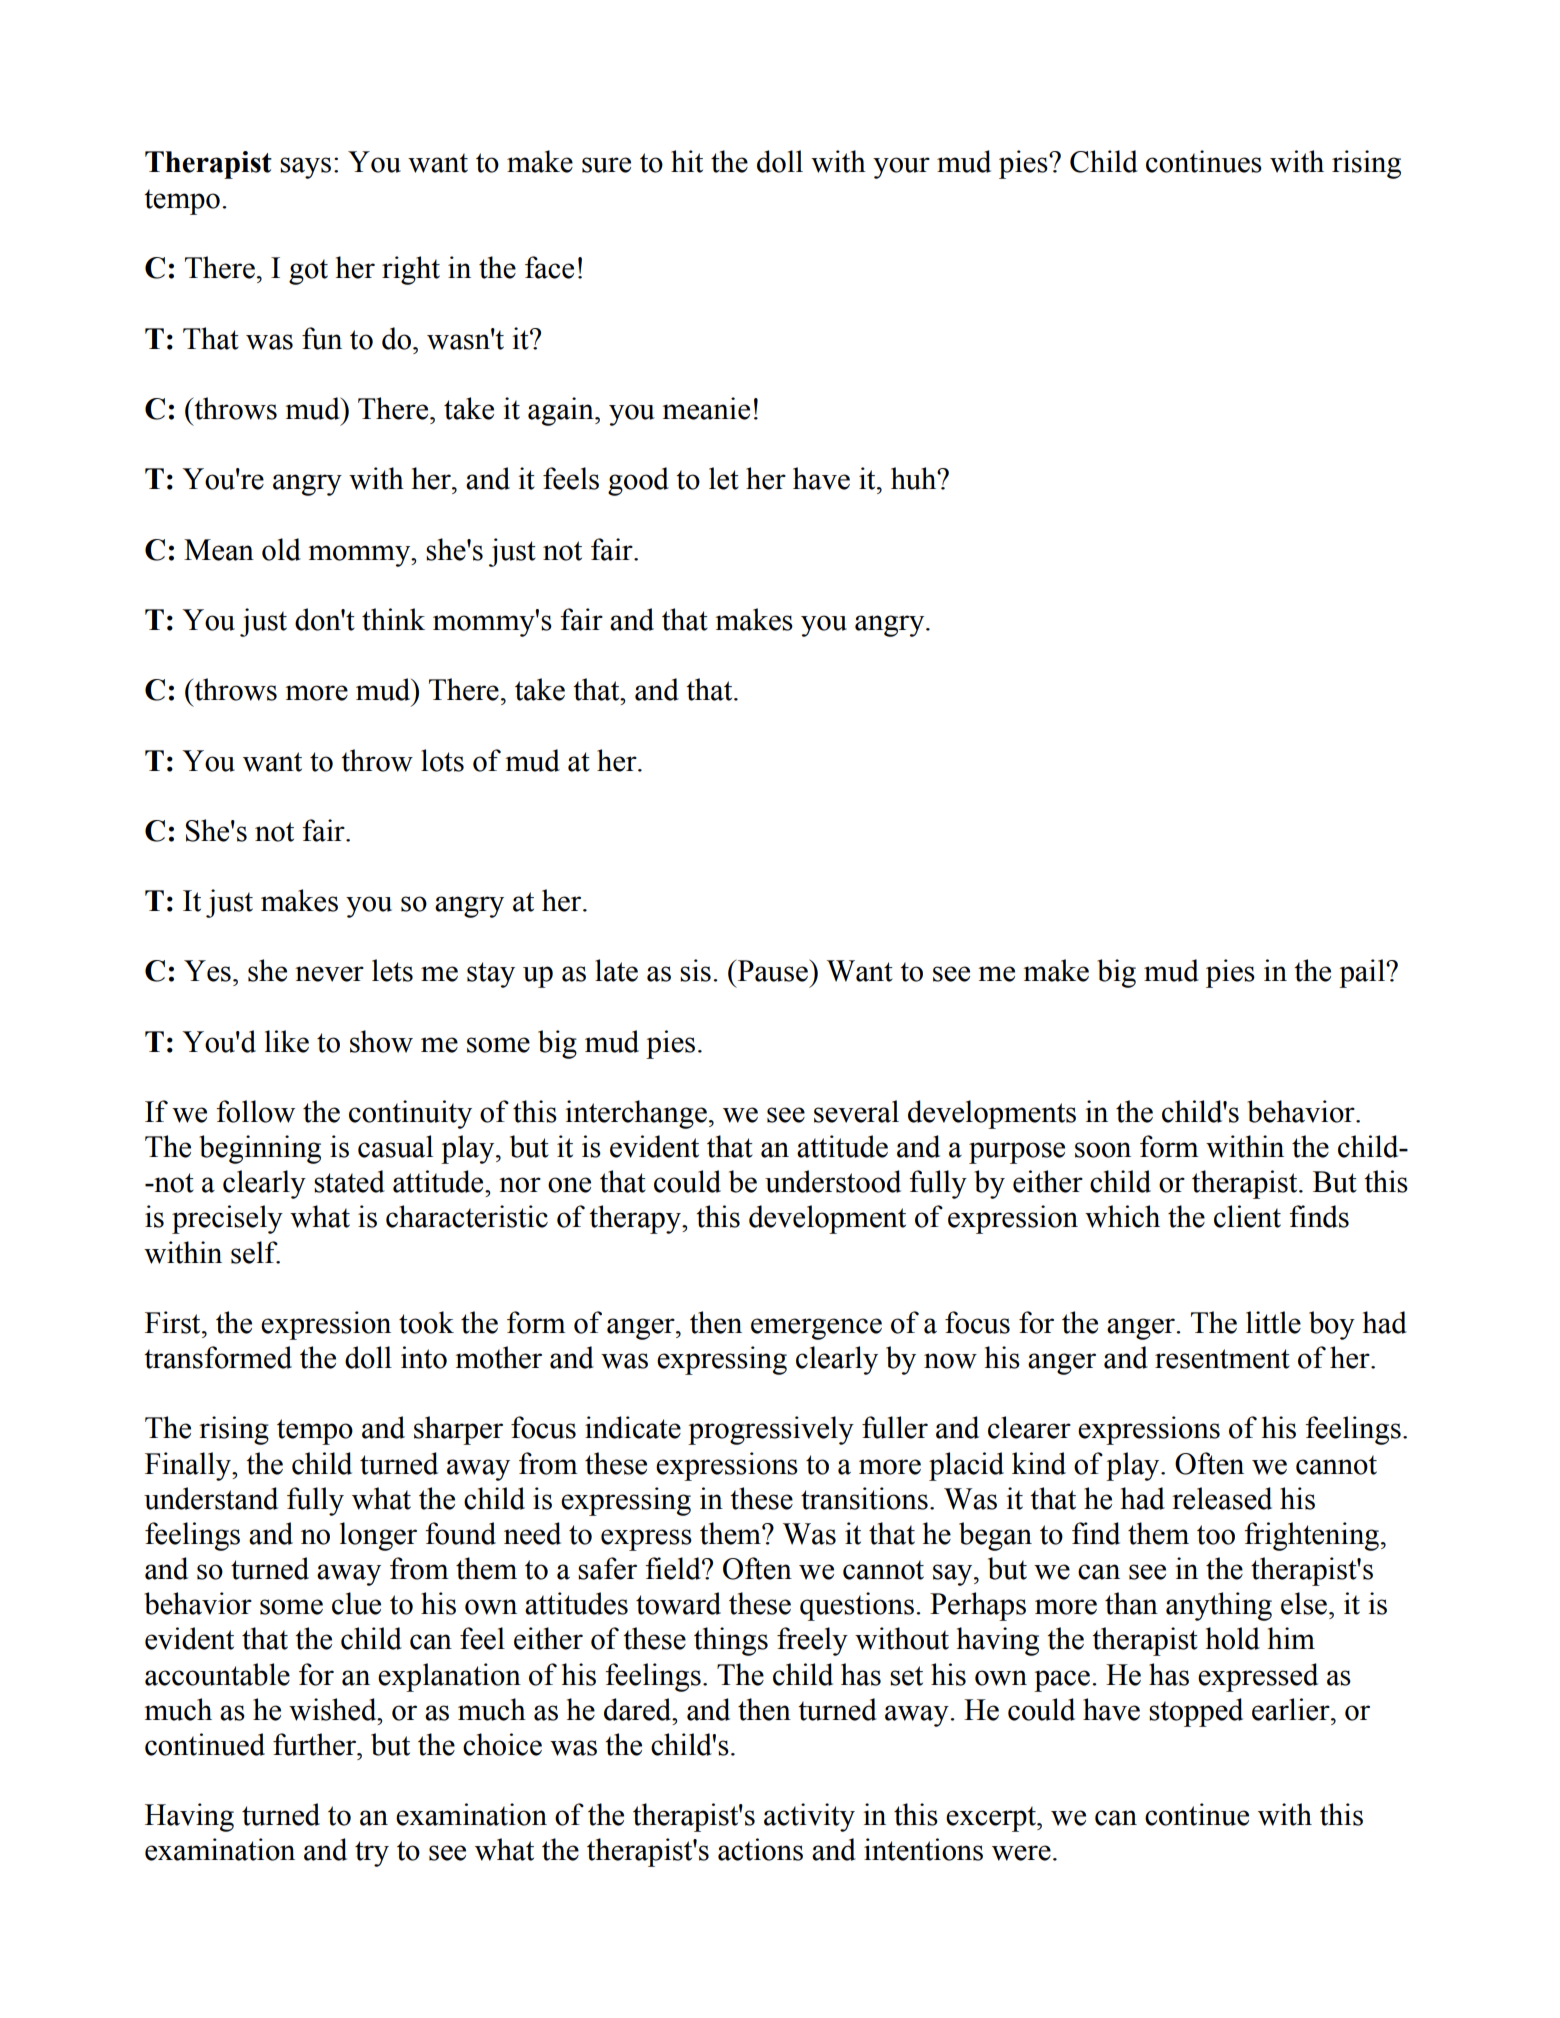 Image resolution: width=1560 pixels, height=2018 pixels. Describe the element at coordinates (638, 481) in the page. I see `good` at that location.
